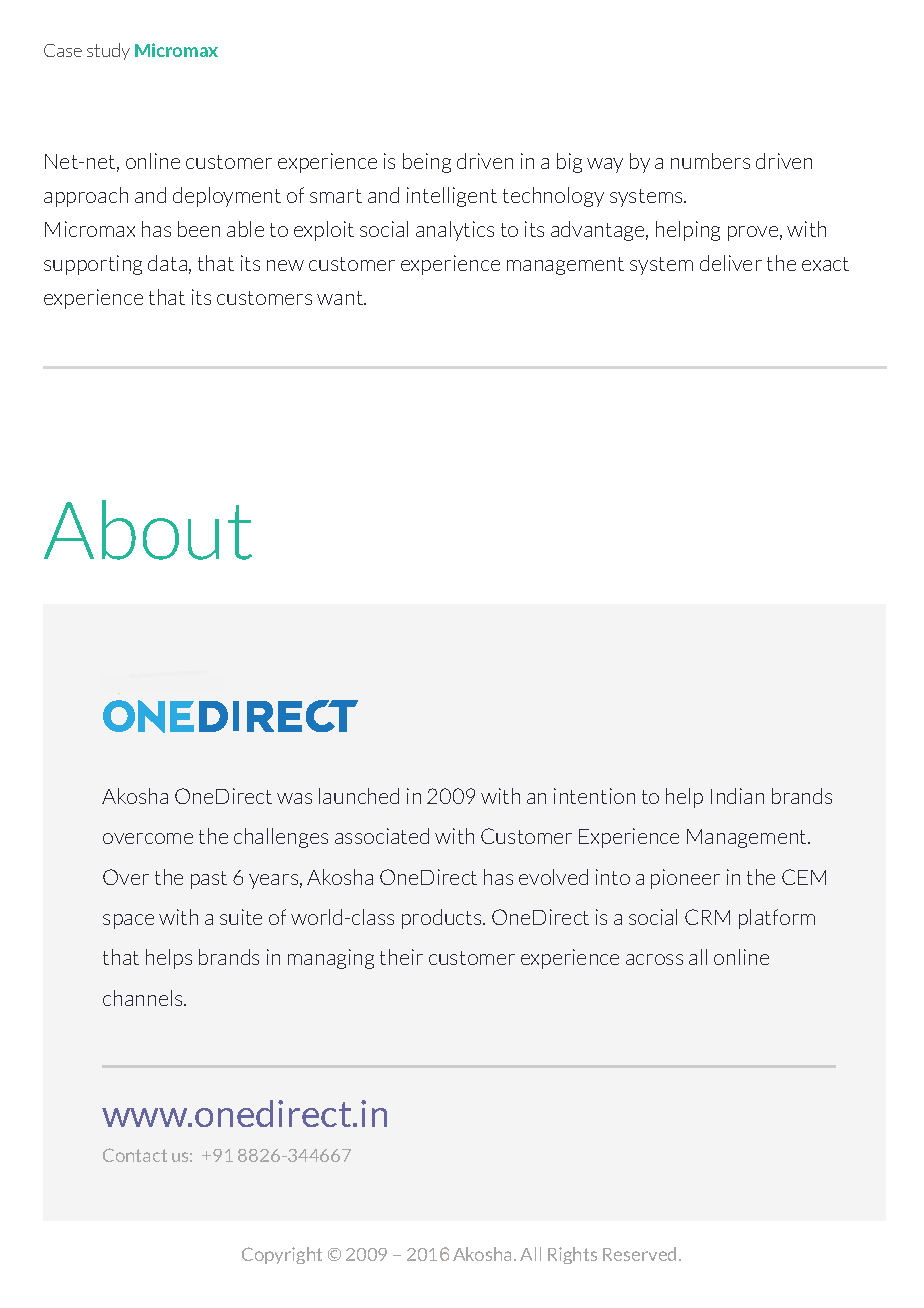 This page has width=924, height=1308. I want to click on study, so click(108, 51).
